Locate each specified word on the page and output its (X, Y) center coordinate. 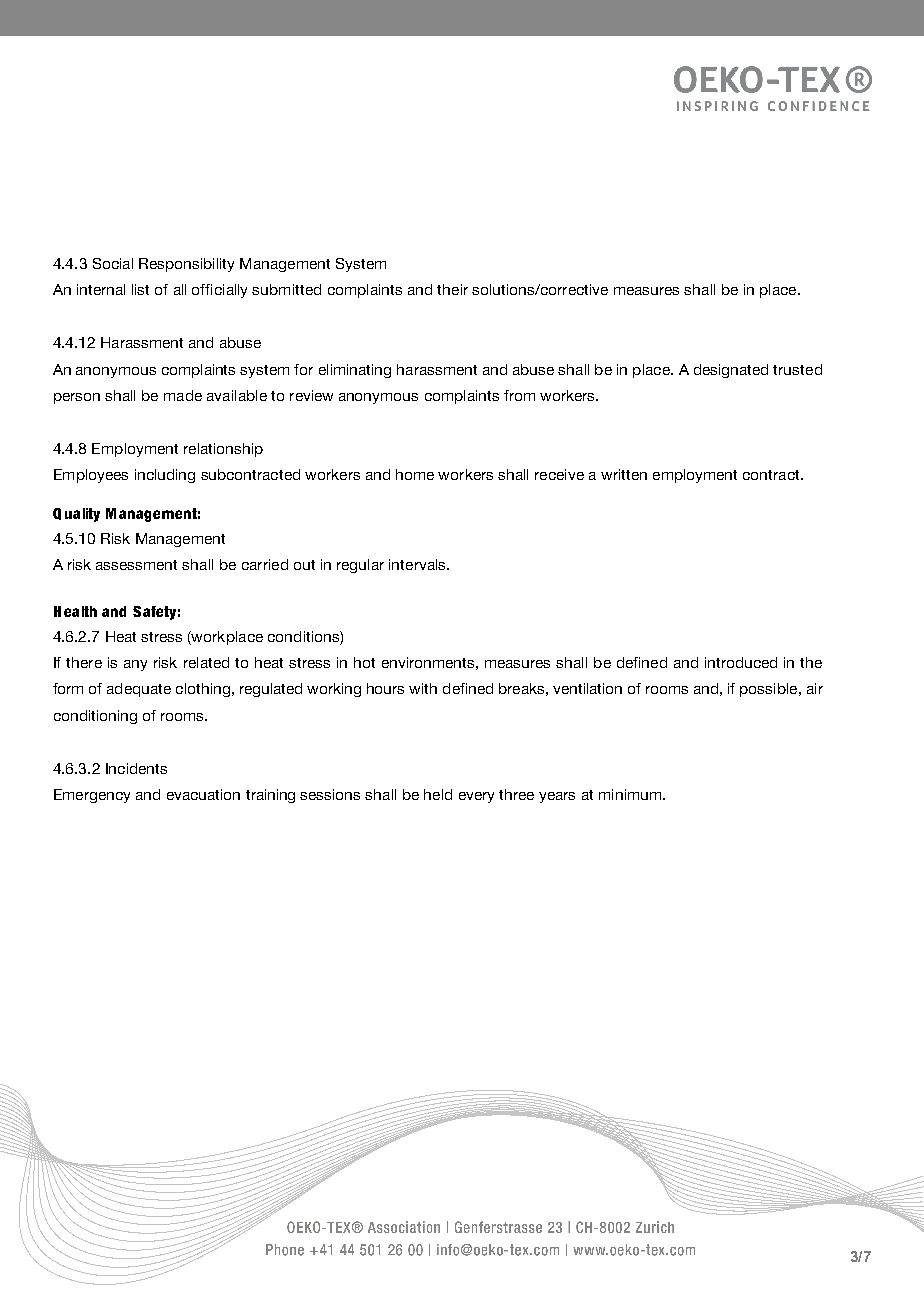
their (452, 289)
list (140, 289)
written (624, 474)
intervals (418, 564)
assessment (136, 565)
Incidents (136, 768)
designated (731, 371)
